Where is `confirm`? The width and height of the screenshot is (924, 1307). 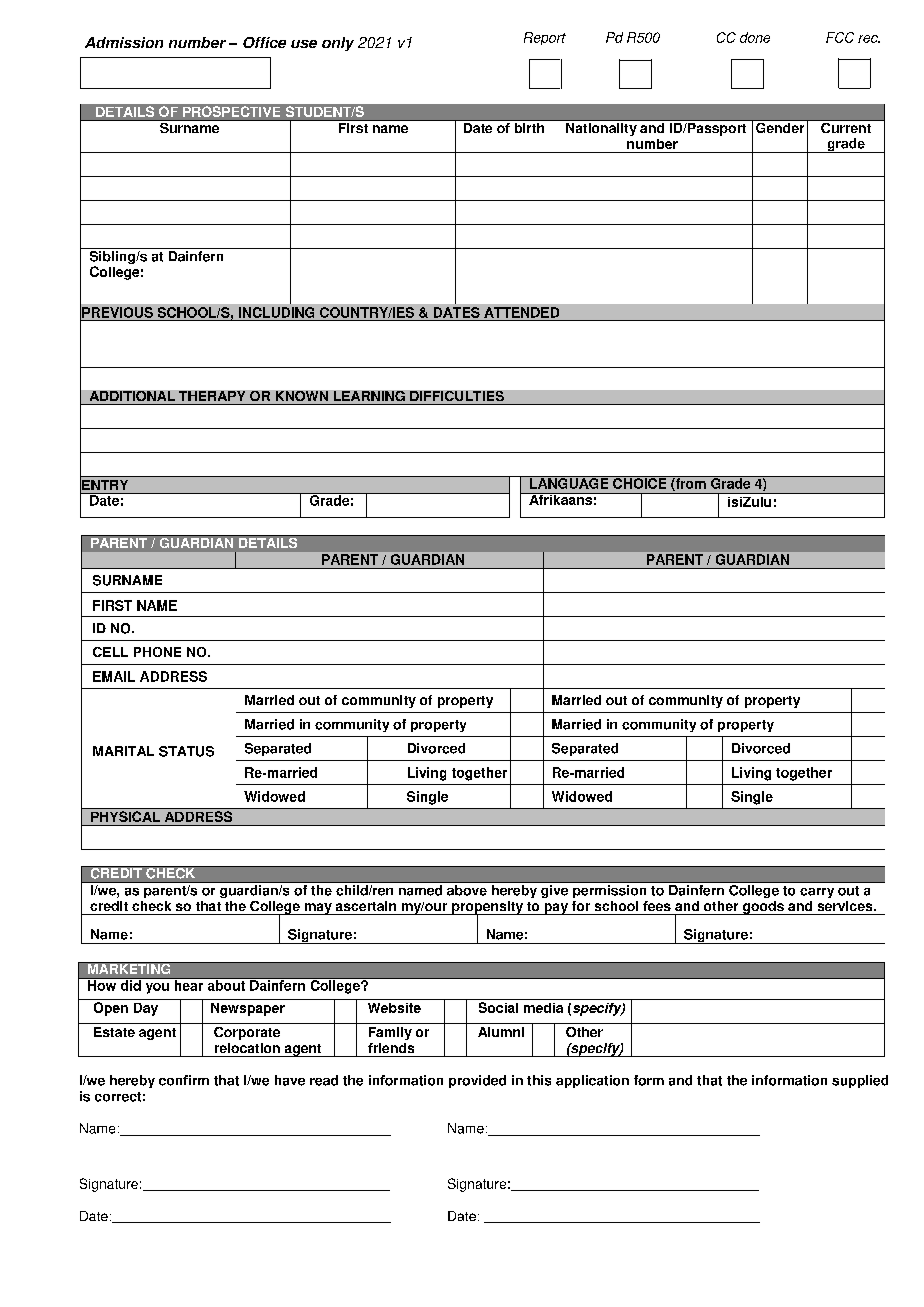 confirm is located at coordinates (184, 1080).
